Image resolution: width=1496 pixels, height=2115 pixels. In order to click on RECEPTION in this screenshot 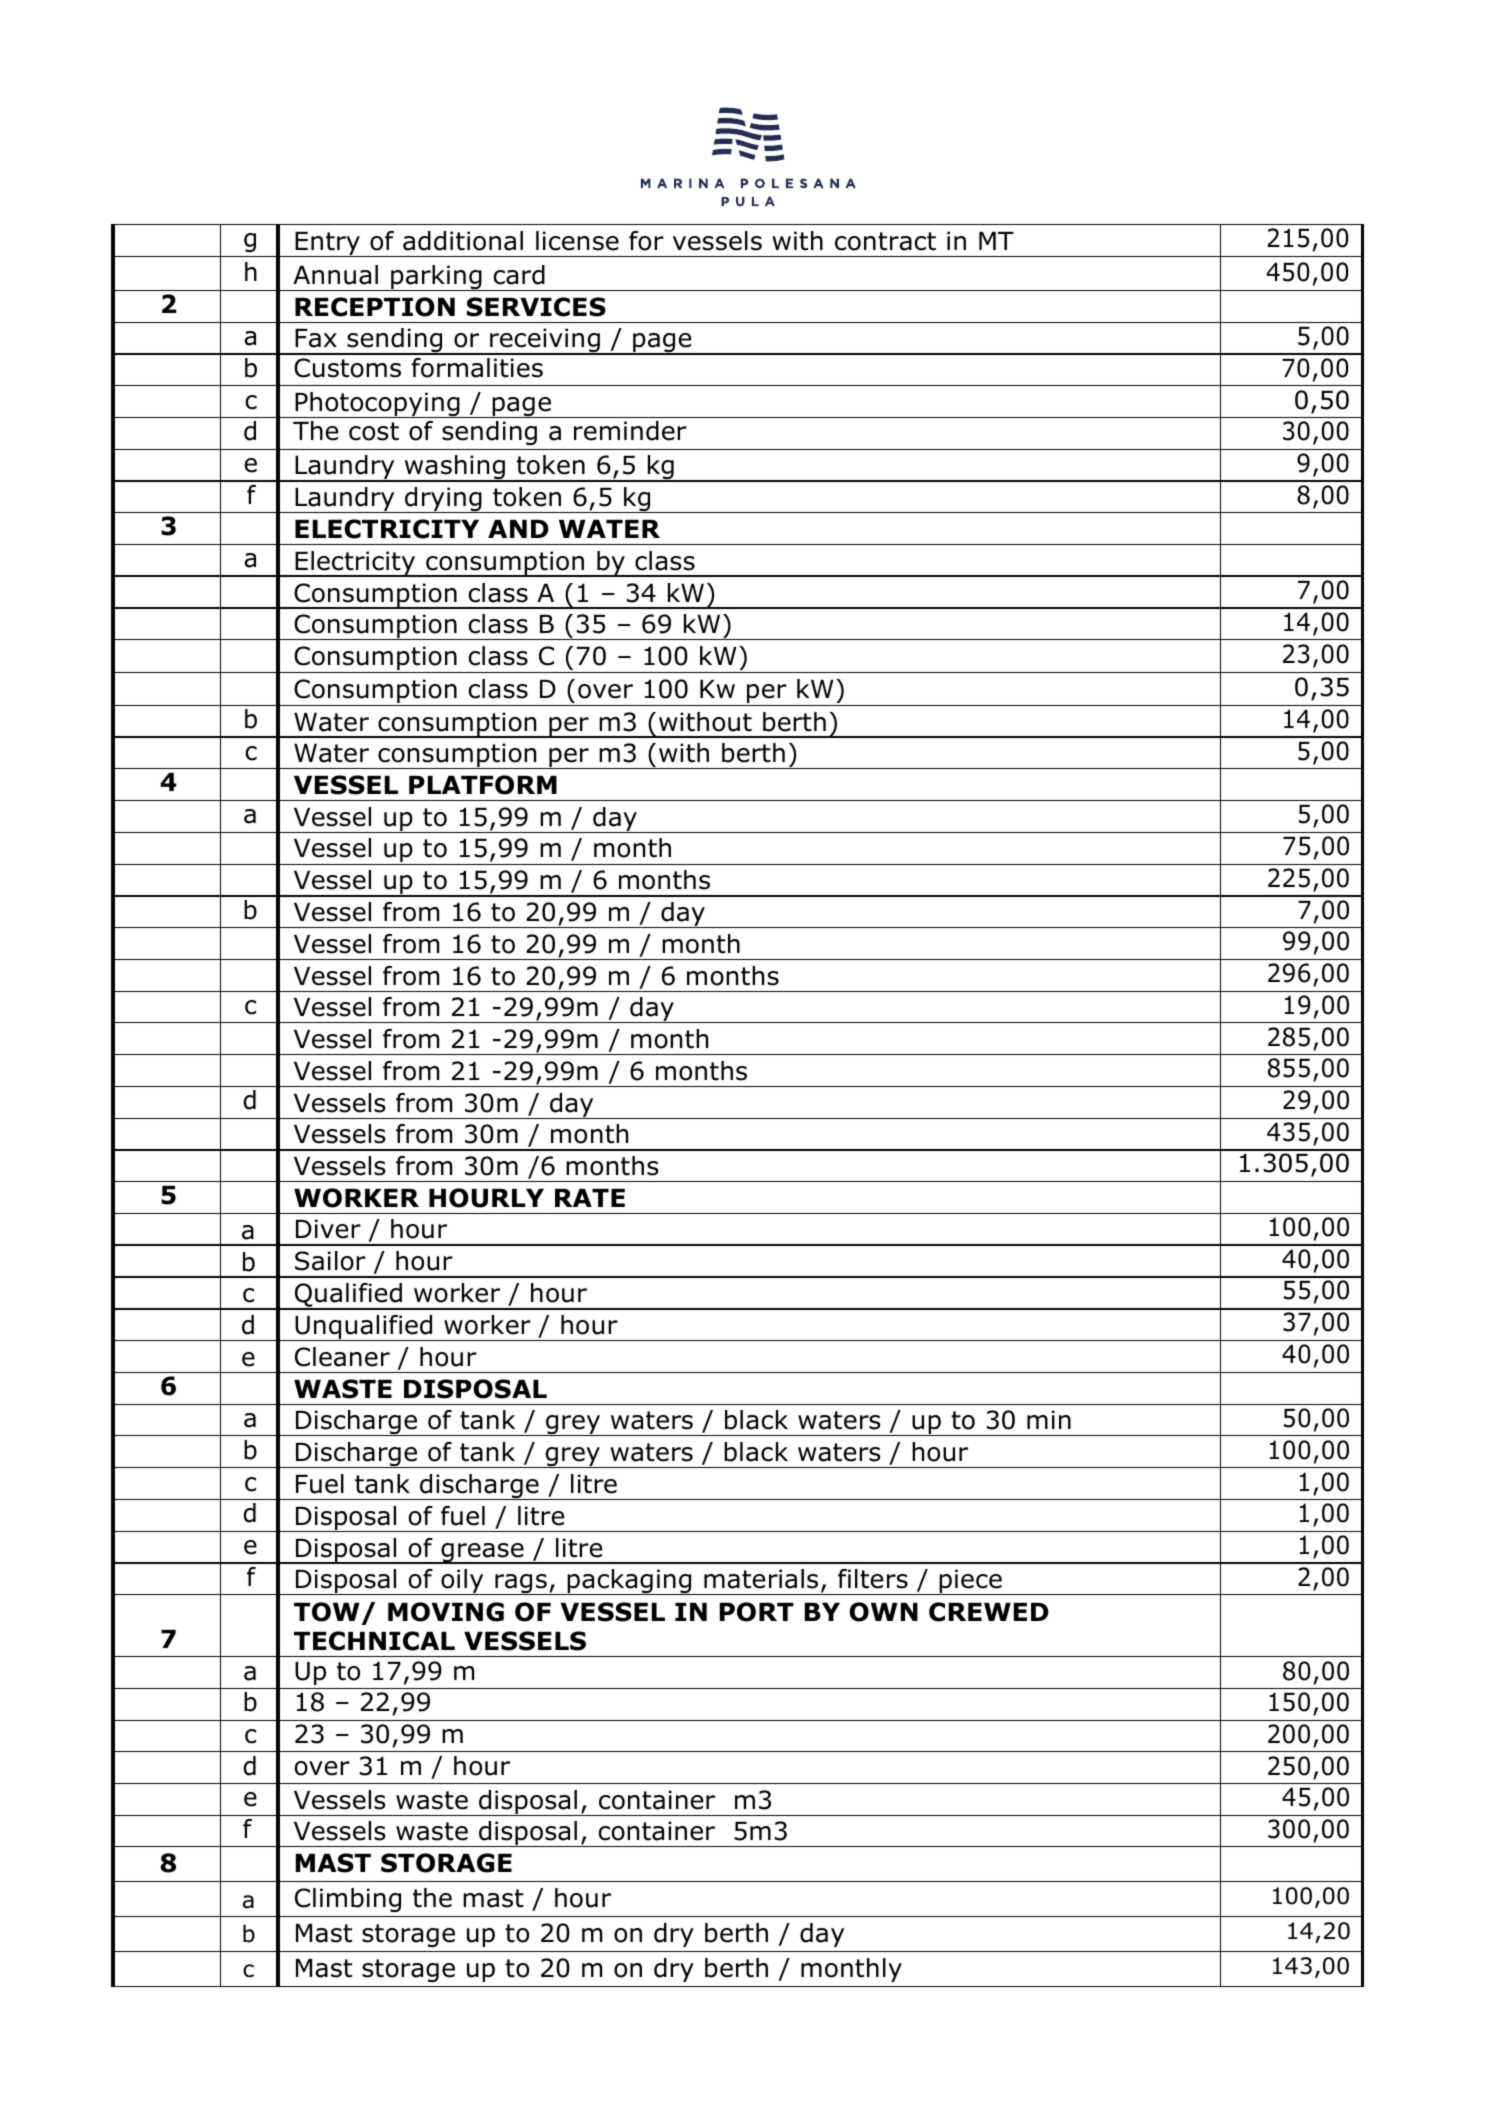, I will do `click(375, 307)`.
